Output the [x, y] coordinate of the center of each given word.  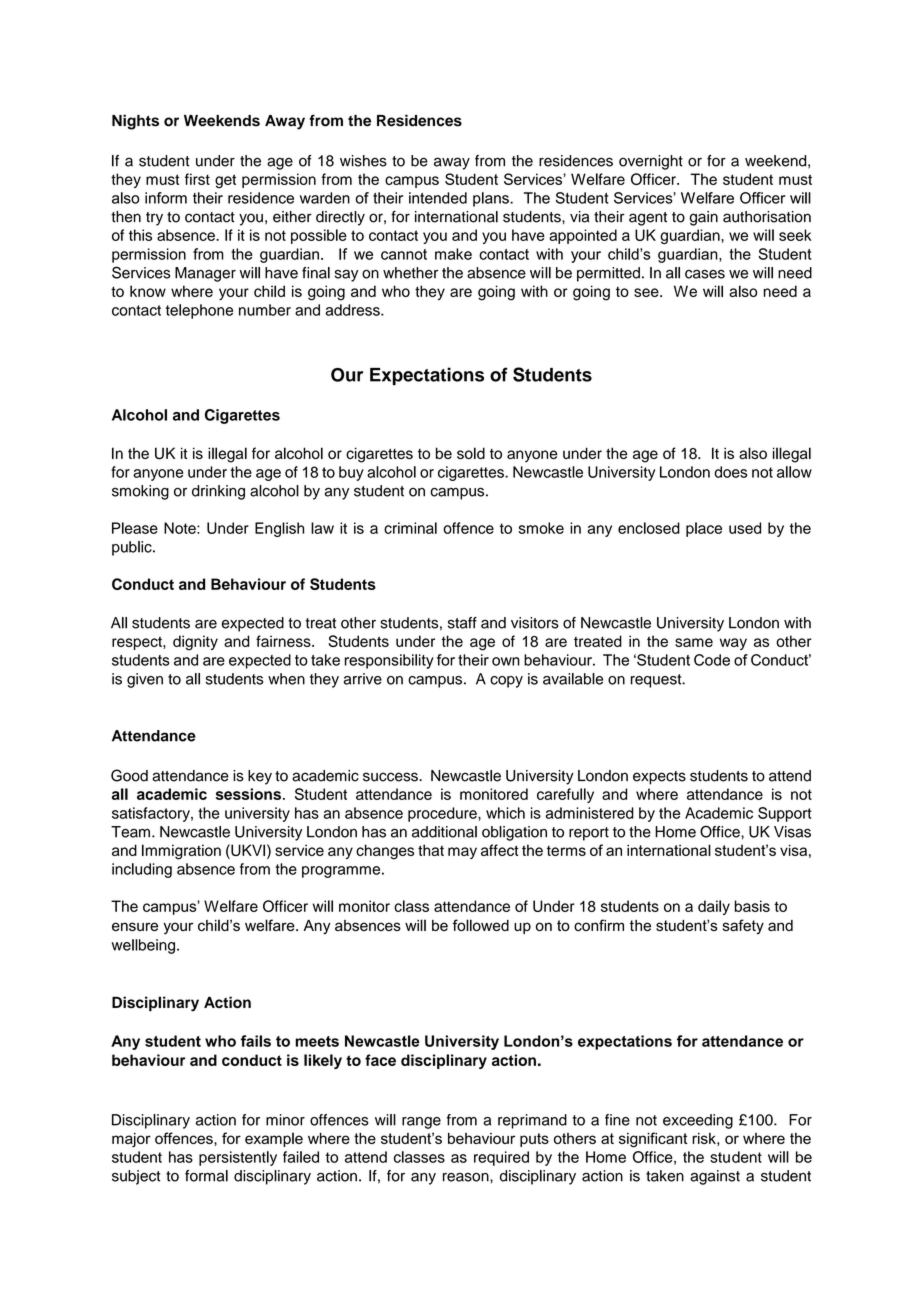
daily [714, 907]
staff [462, 623]
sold [471, 453]
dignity [195, 643]
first [197, 179]
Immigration [181, 852]
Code [712, 660]
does [730, 472]
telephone [199, 311]
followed [481, 925]
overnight [651, 162]
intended [438, 198]
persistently [238, 1158]
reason [467, 1177]
